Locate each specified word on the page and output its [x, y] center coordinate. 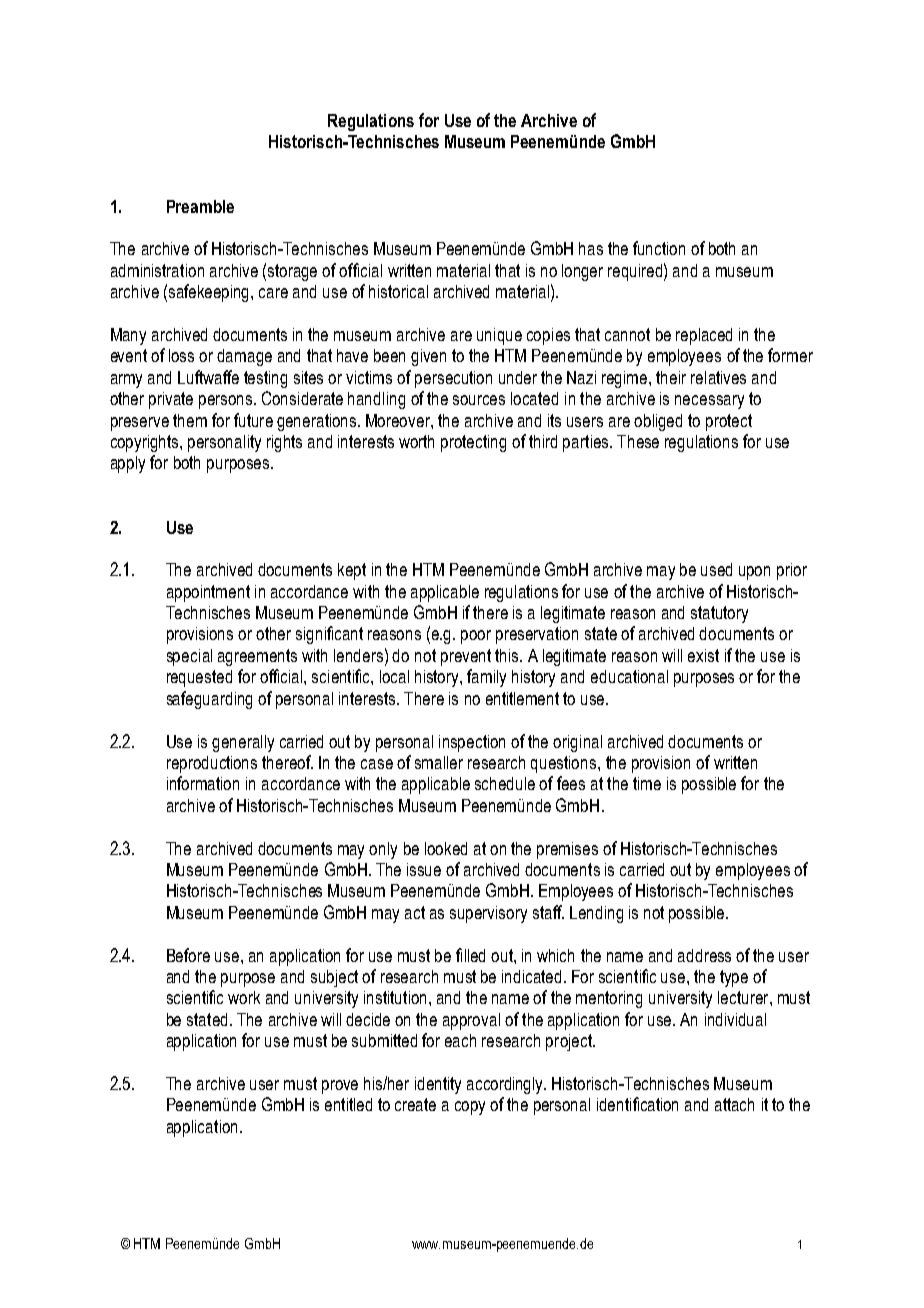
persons [227, 402]
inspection [472, 743]
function [659, 248]
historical [398, 291]
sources [479, 400]
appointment [208, 593]
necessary [709, 402]
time [647, 783]
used [716, 569]
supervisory [488, 914]
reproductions [212, 764]
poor [476, 637]
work [244, 997]
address [704, 955]
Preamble [200, 206]
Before [188, 955]
